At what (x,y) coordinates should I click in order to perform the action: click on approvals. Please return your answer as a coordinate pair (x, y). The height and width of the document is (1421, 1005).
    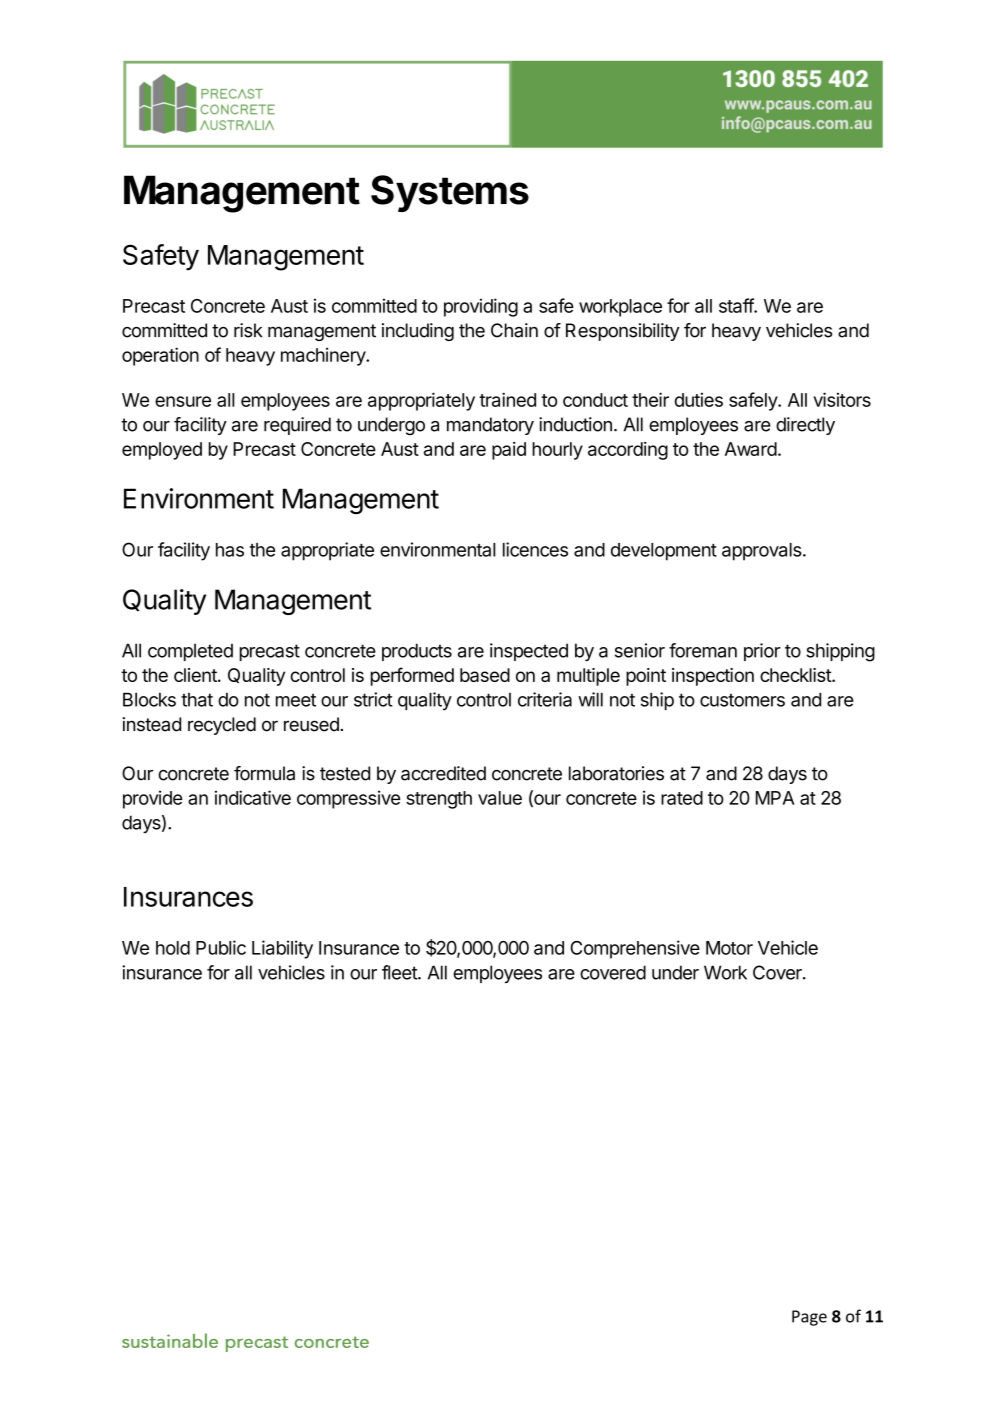
    Looking at the image, I should click on (763, 552).
